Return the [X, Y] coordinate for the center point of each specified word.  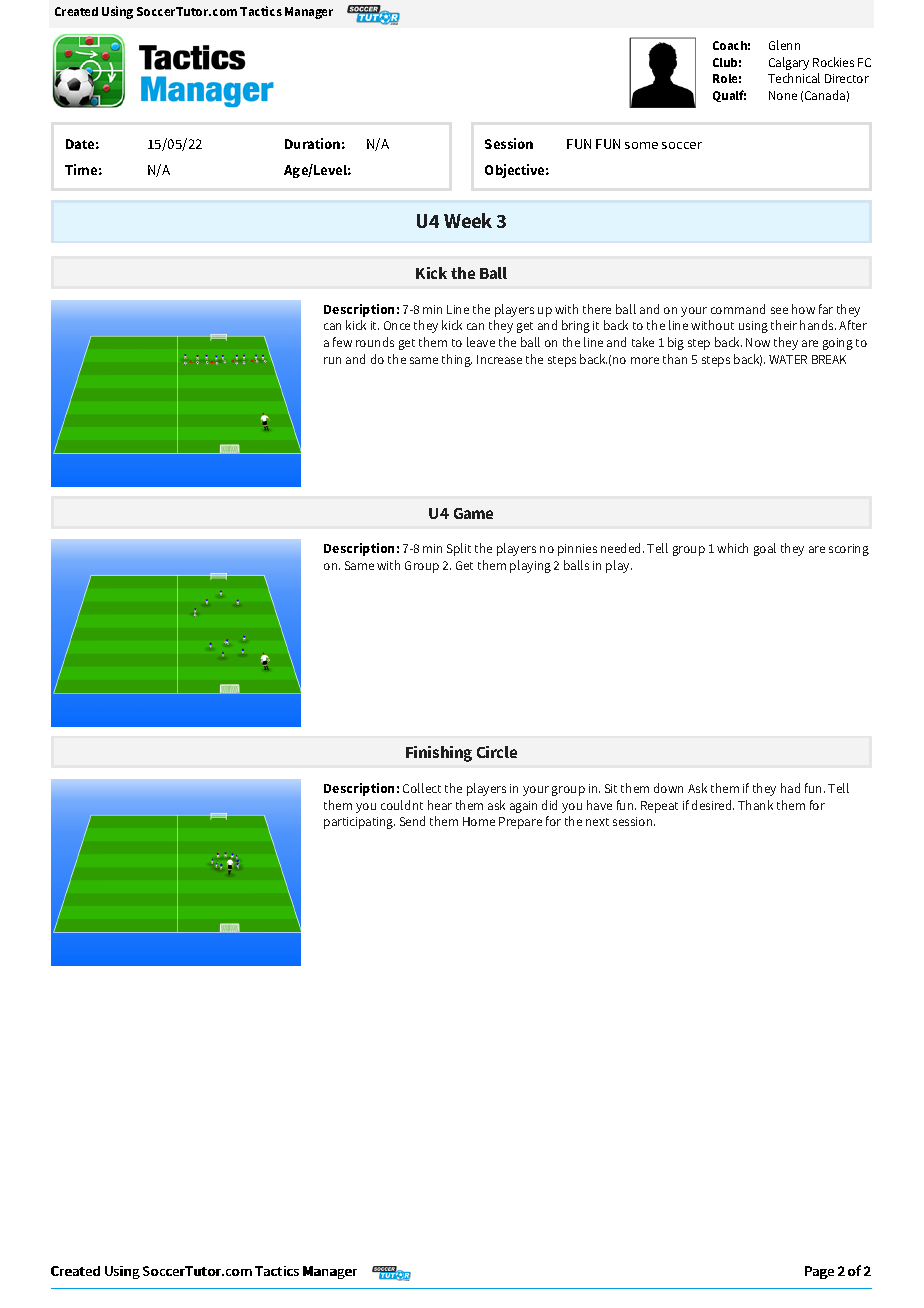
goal [765, 549]
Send [412, 821]
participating [359, 823]
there [597, 309]
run [332, 360]
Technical [794, 78]
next [597, 822]
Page [819, 1272]
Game [473, 513]
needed [622, 548]
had [790, 788]
